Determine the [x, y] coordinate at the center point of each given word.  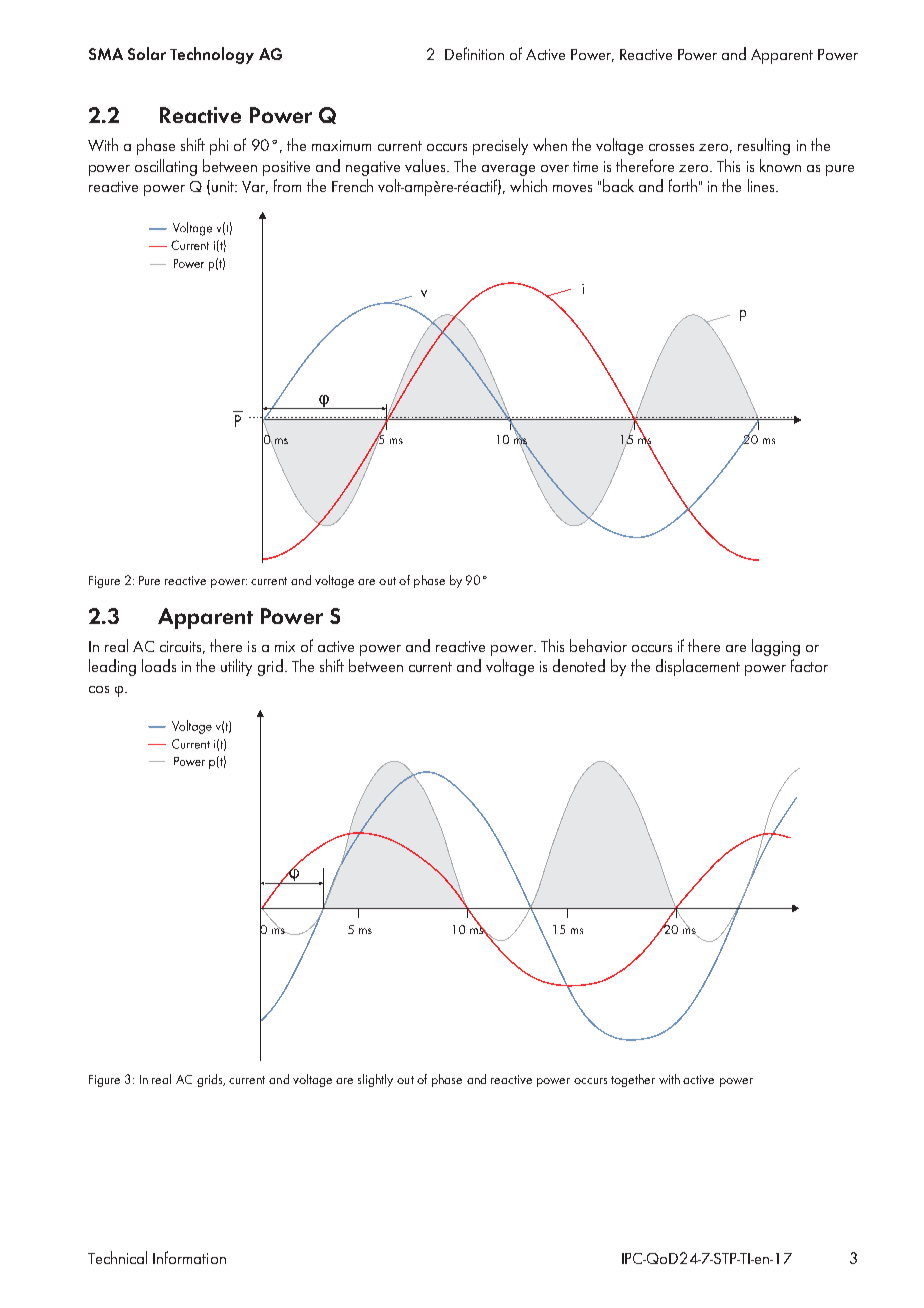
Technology [212, 55]
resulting [764, 146]
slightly [375, 1080]
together [633, 1080]
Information [189, 1257]
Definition [474, 53]
